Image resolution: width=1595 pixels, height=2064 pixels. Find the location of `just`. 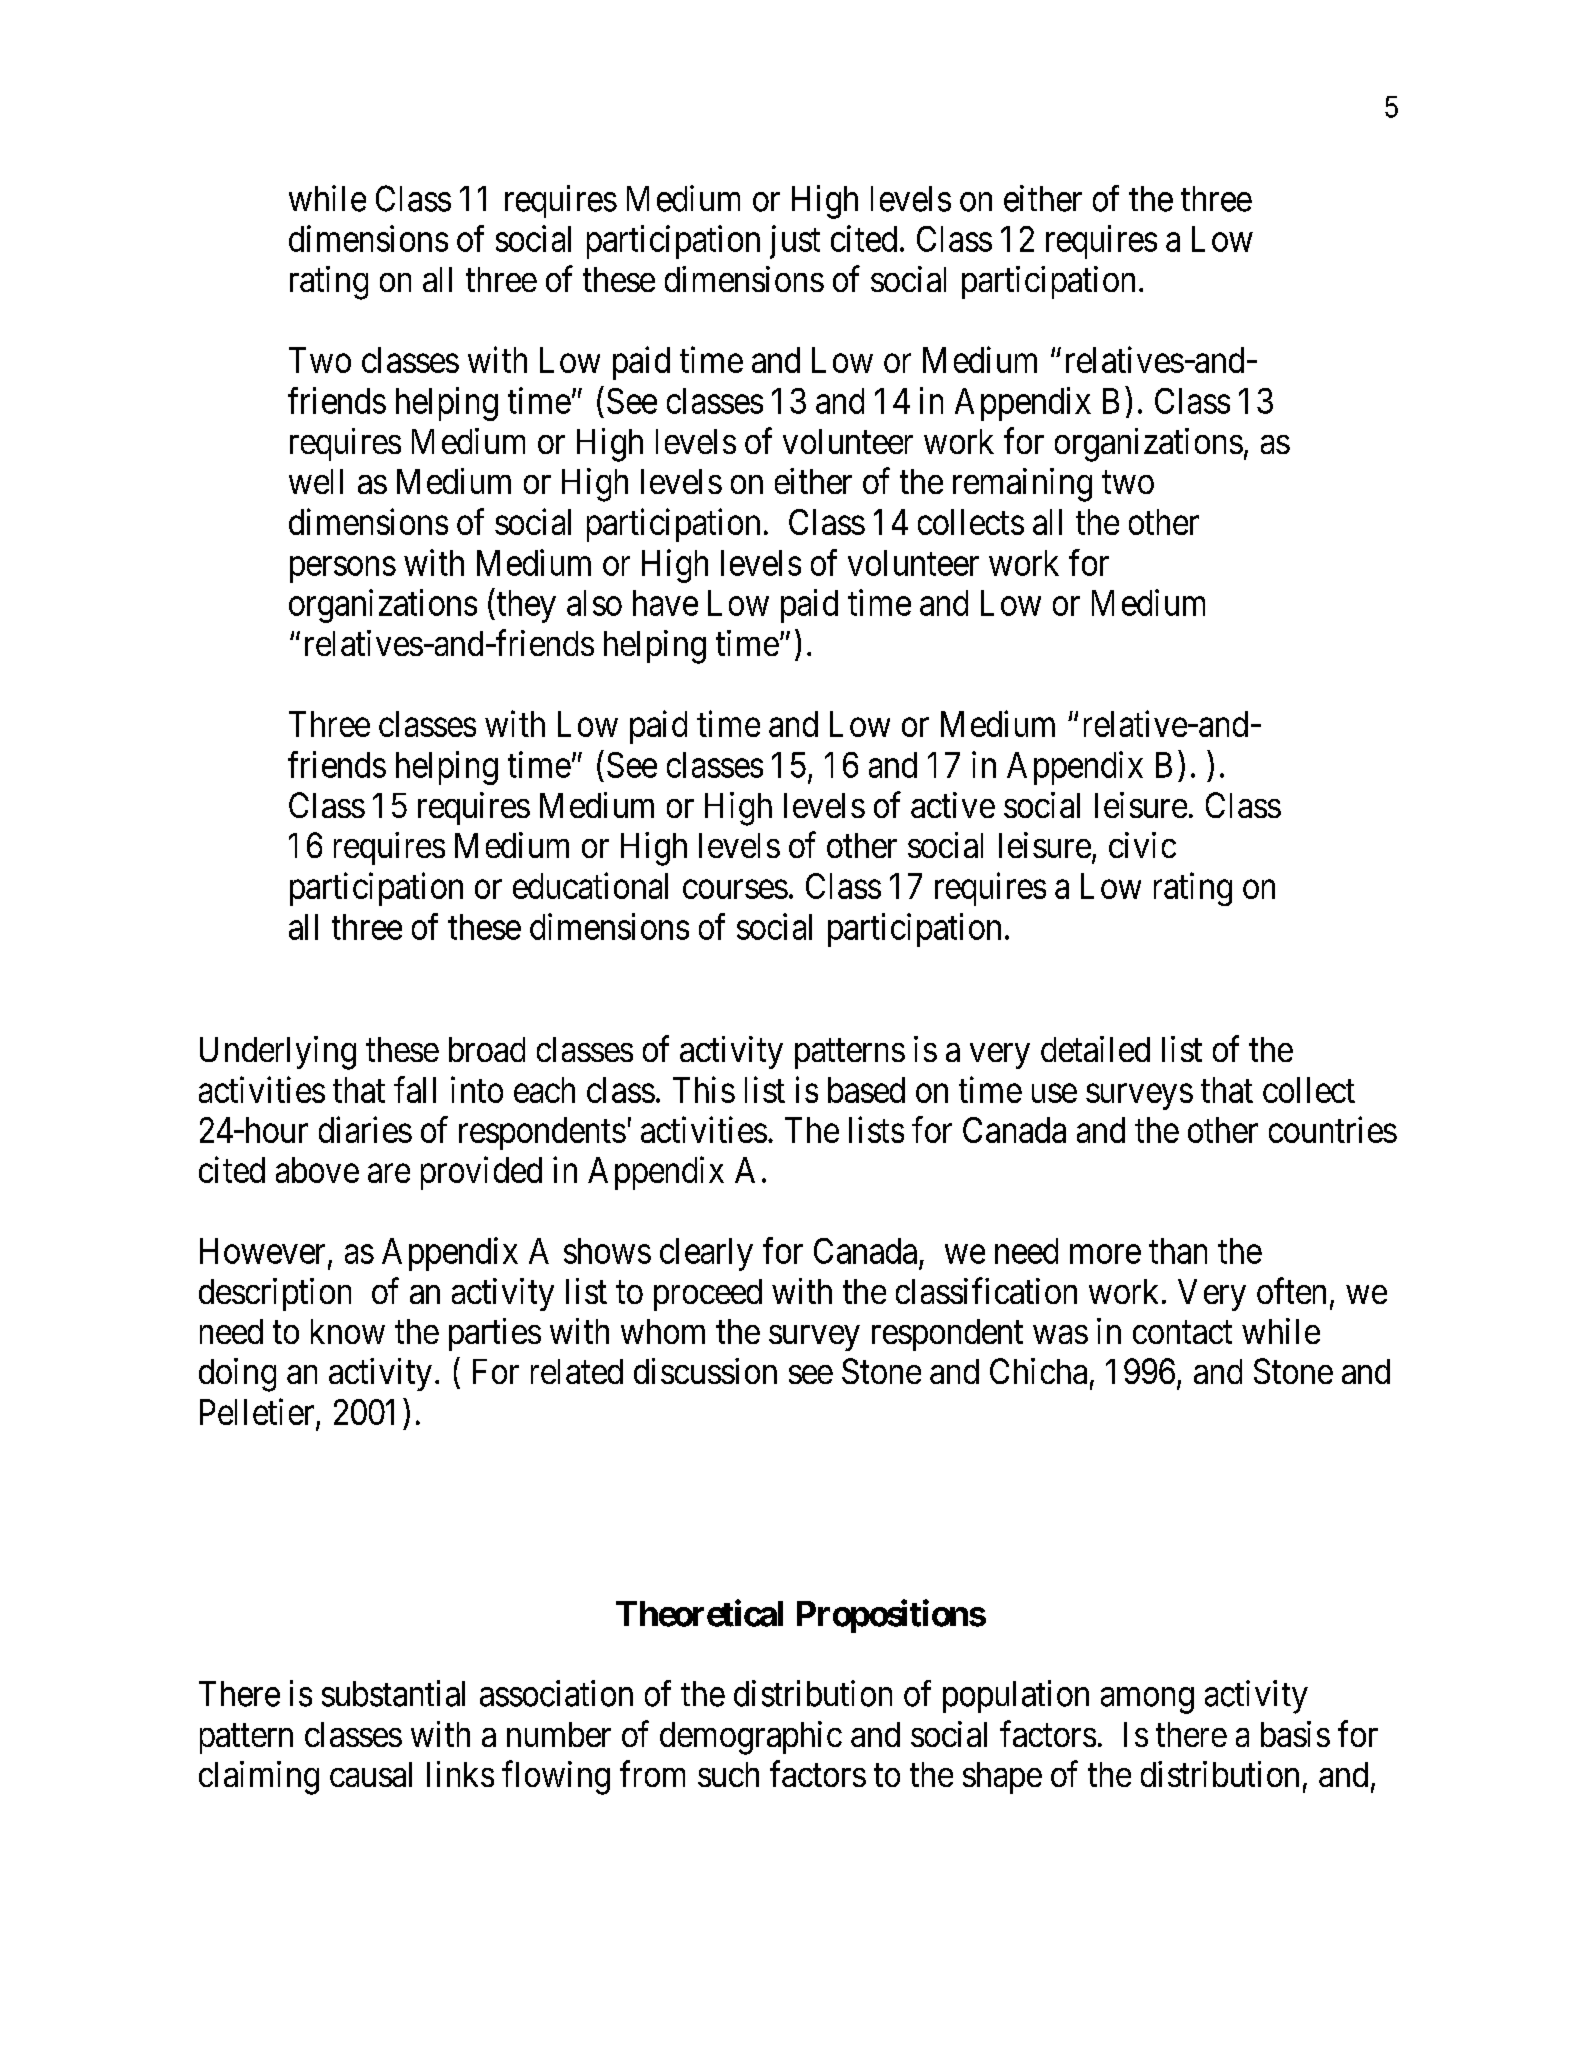

just is located at coordinates (795, 242).
